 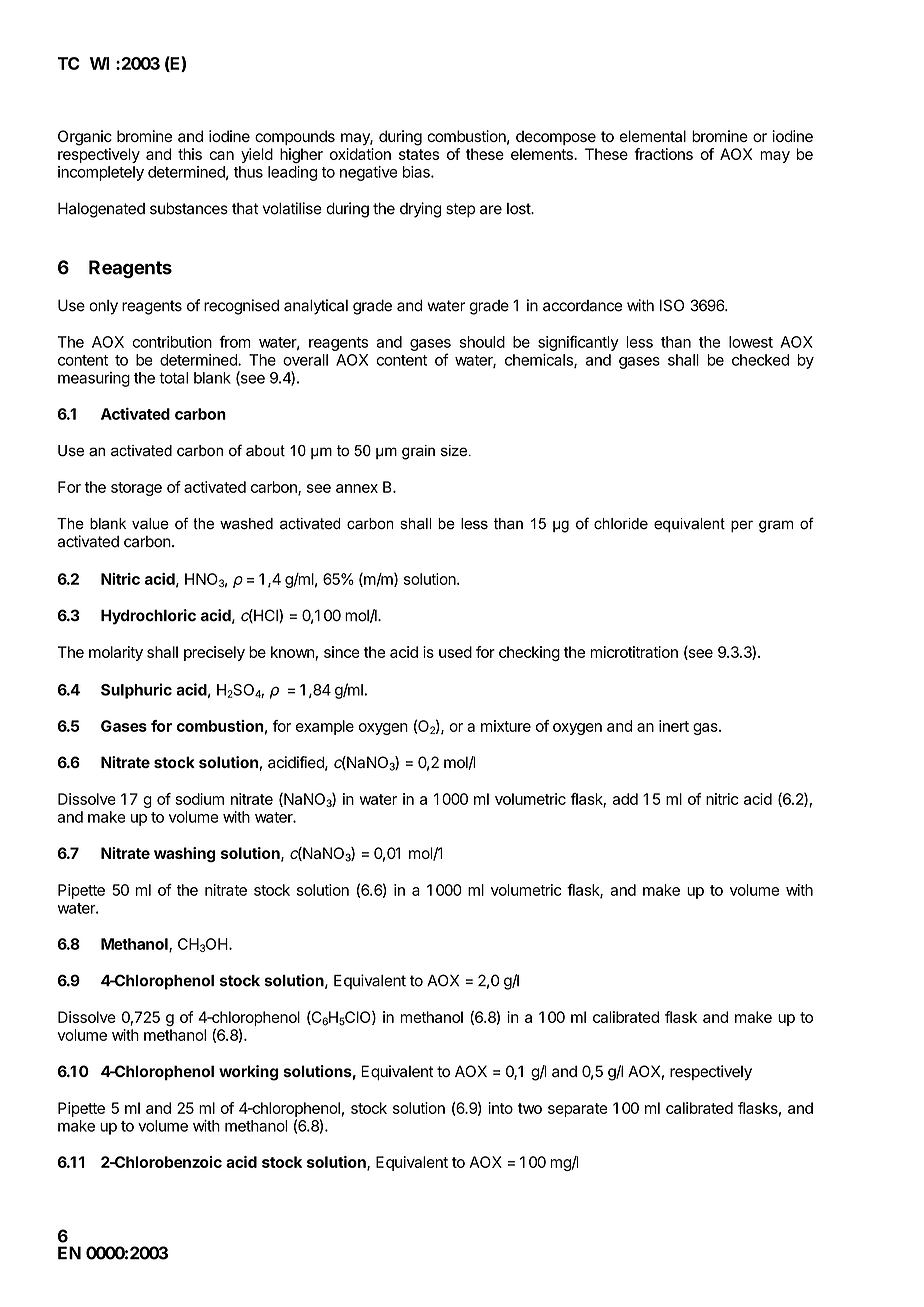 I want to click on fractions, so click(x=663, y=154).
